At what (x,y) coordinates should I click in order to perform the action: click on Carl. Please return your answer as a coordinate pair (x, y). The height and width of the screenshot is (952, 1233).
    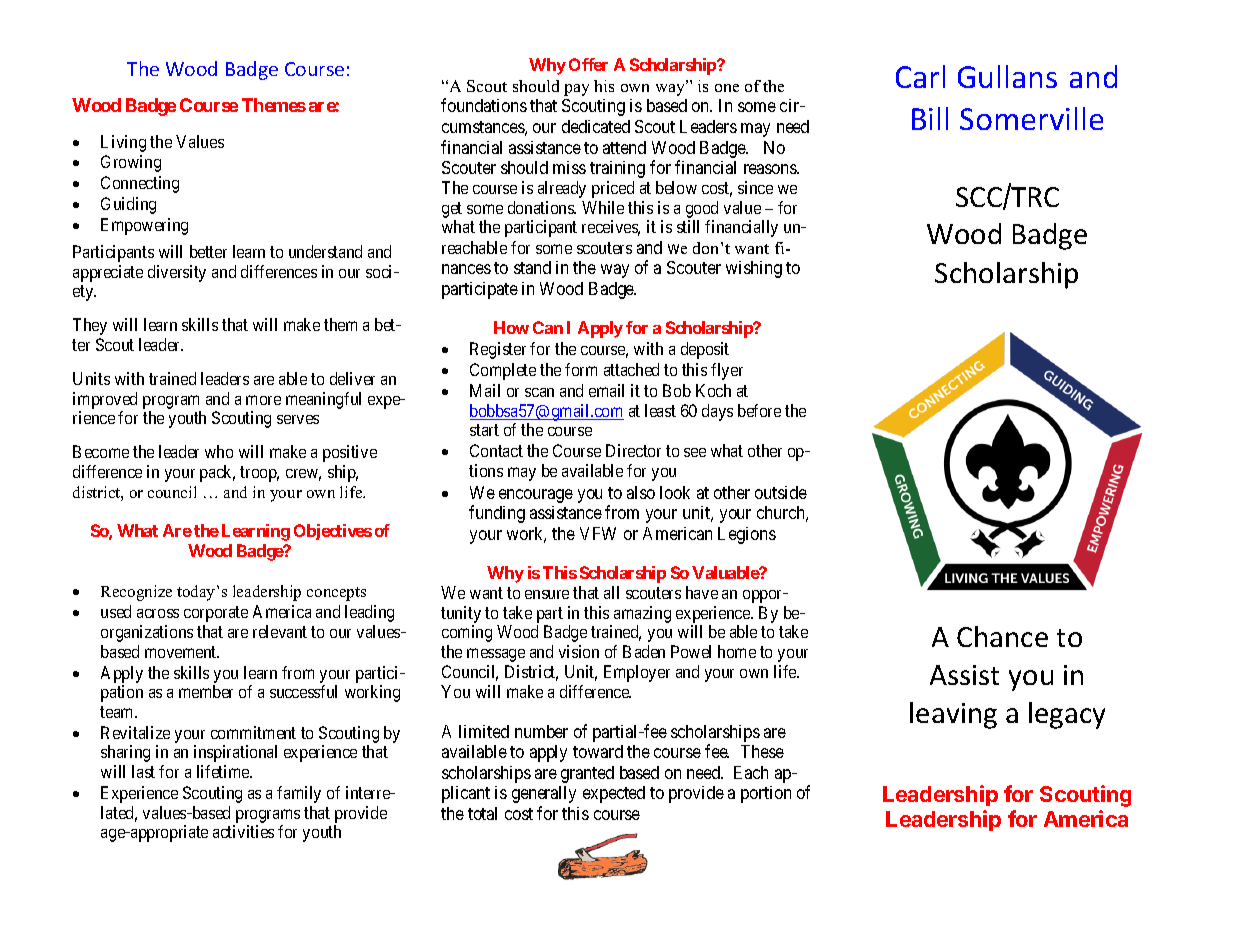
    Looking at the image, I should click on (920, 76).
